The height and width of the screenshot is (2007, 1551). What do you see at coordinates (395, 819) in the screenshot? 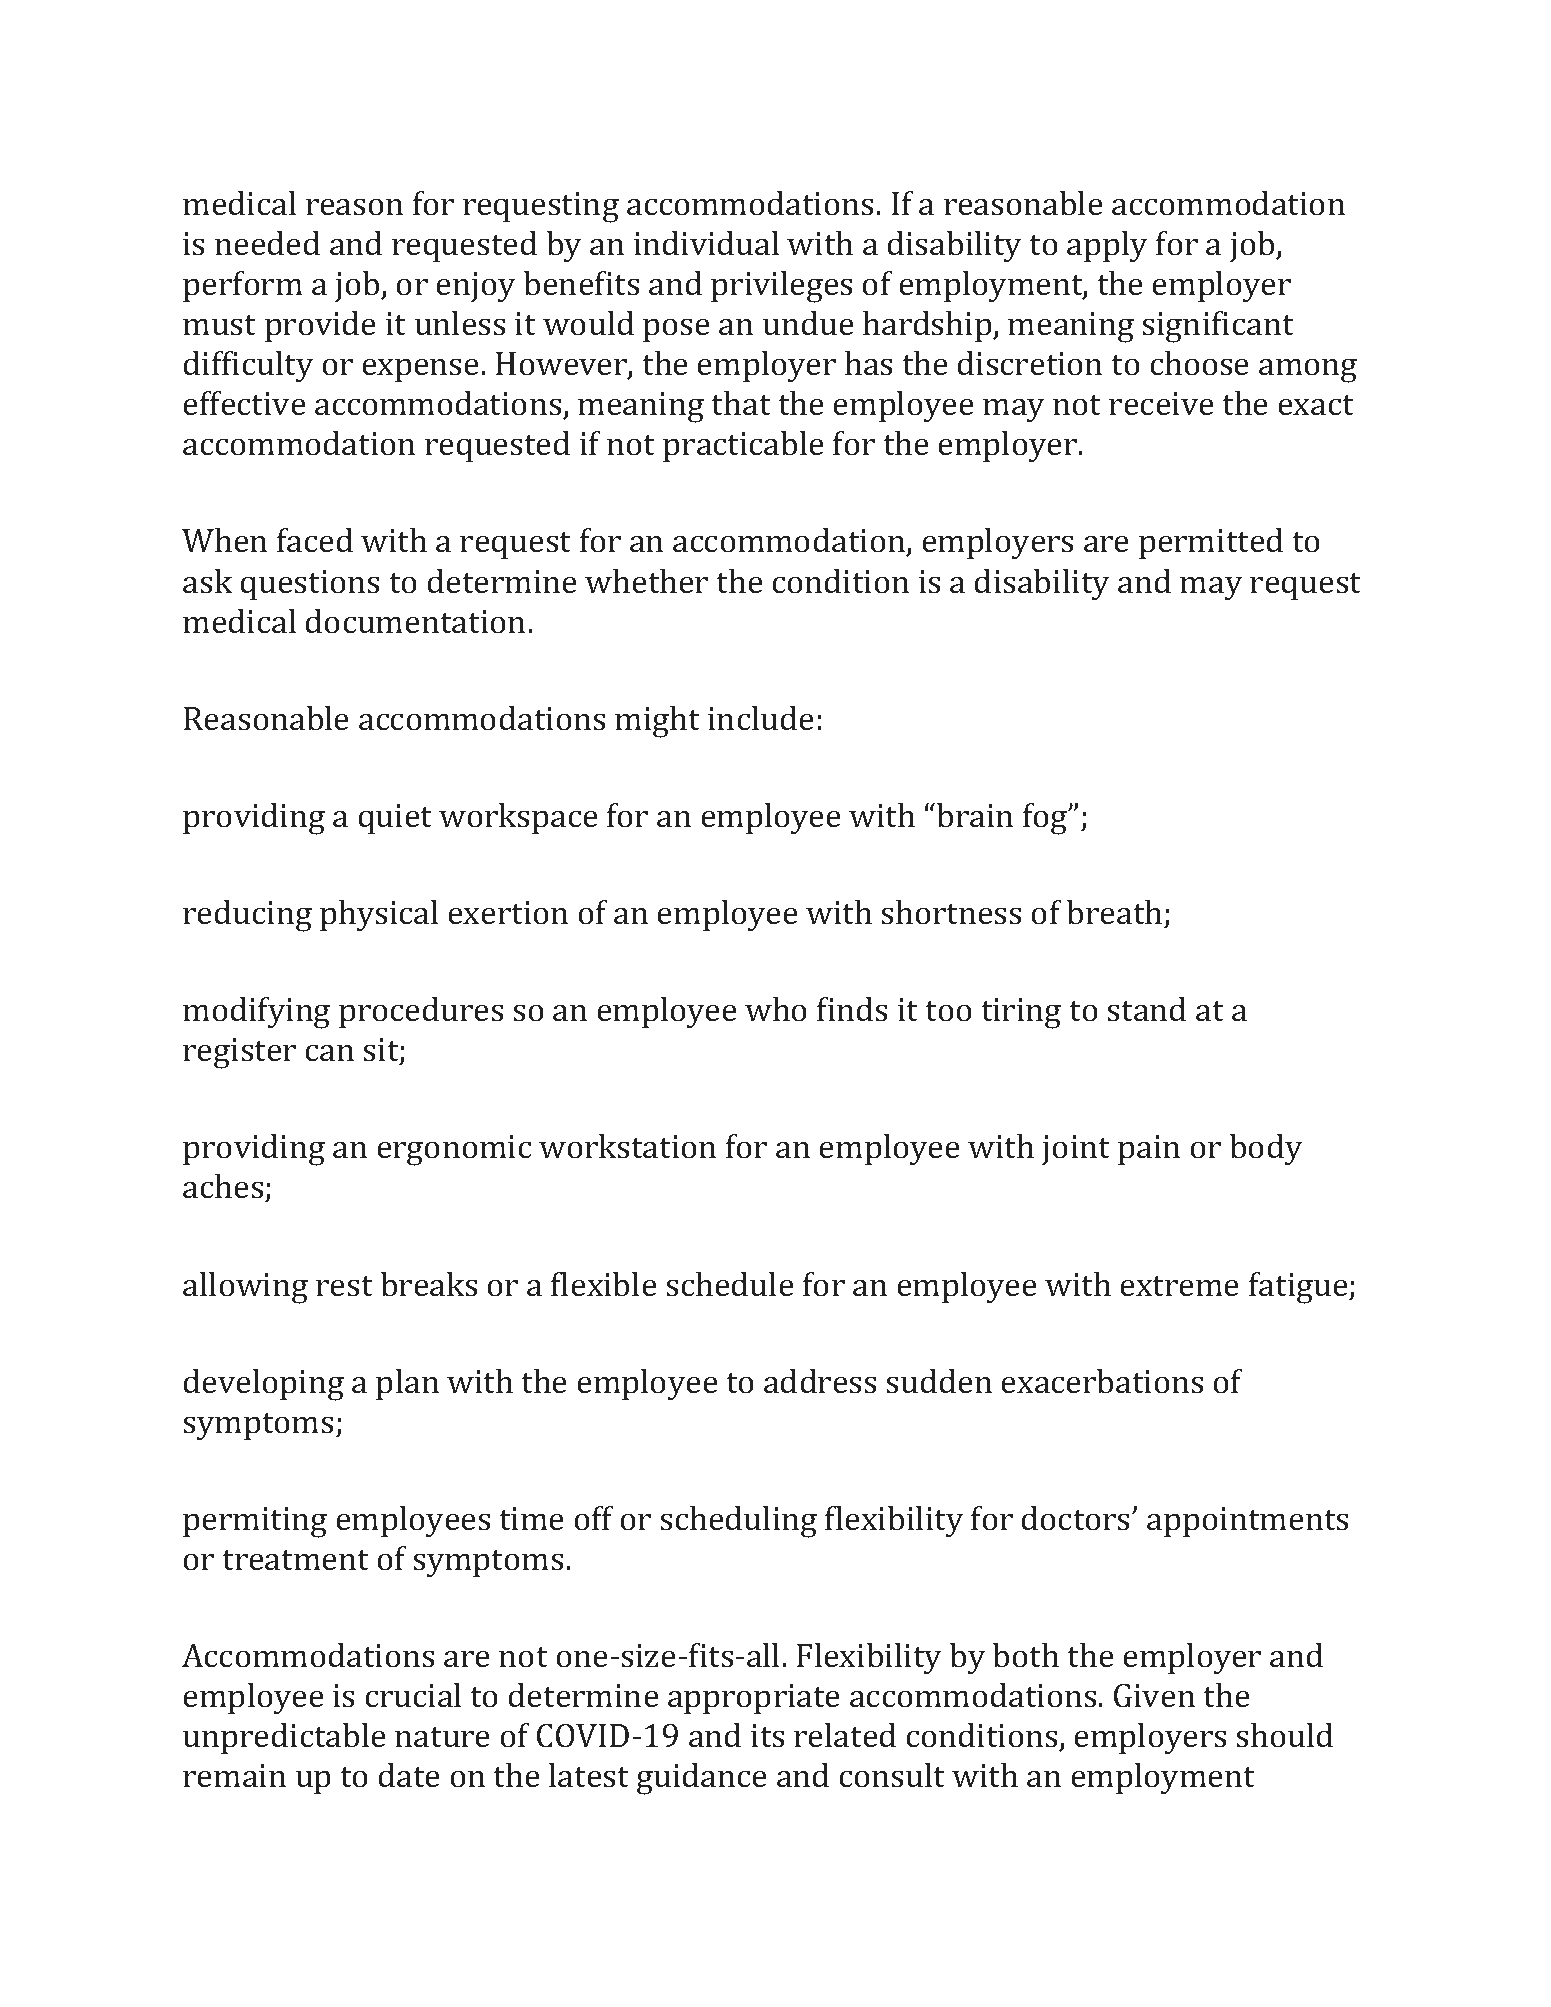
I see `quiet` at bounding box center [395, 819].
